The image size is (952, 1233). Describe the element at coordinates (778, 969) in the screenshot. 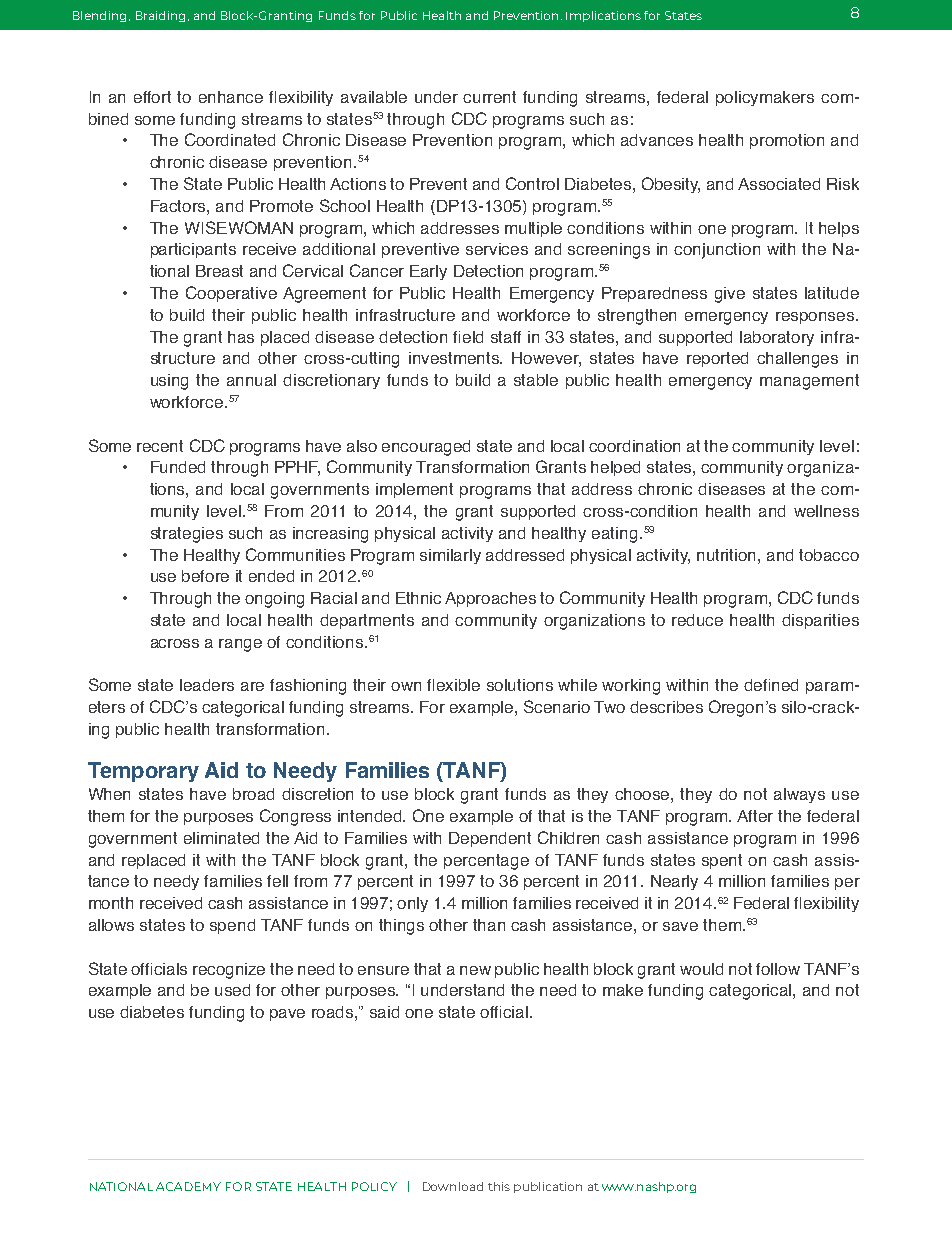

I see `follow` at that location.
